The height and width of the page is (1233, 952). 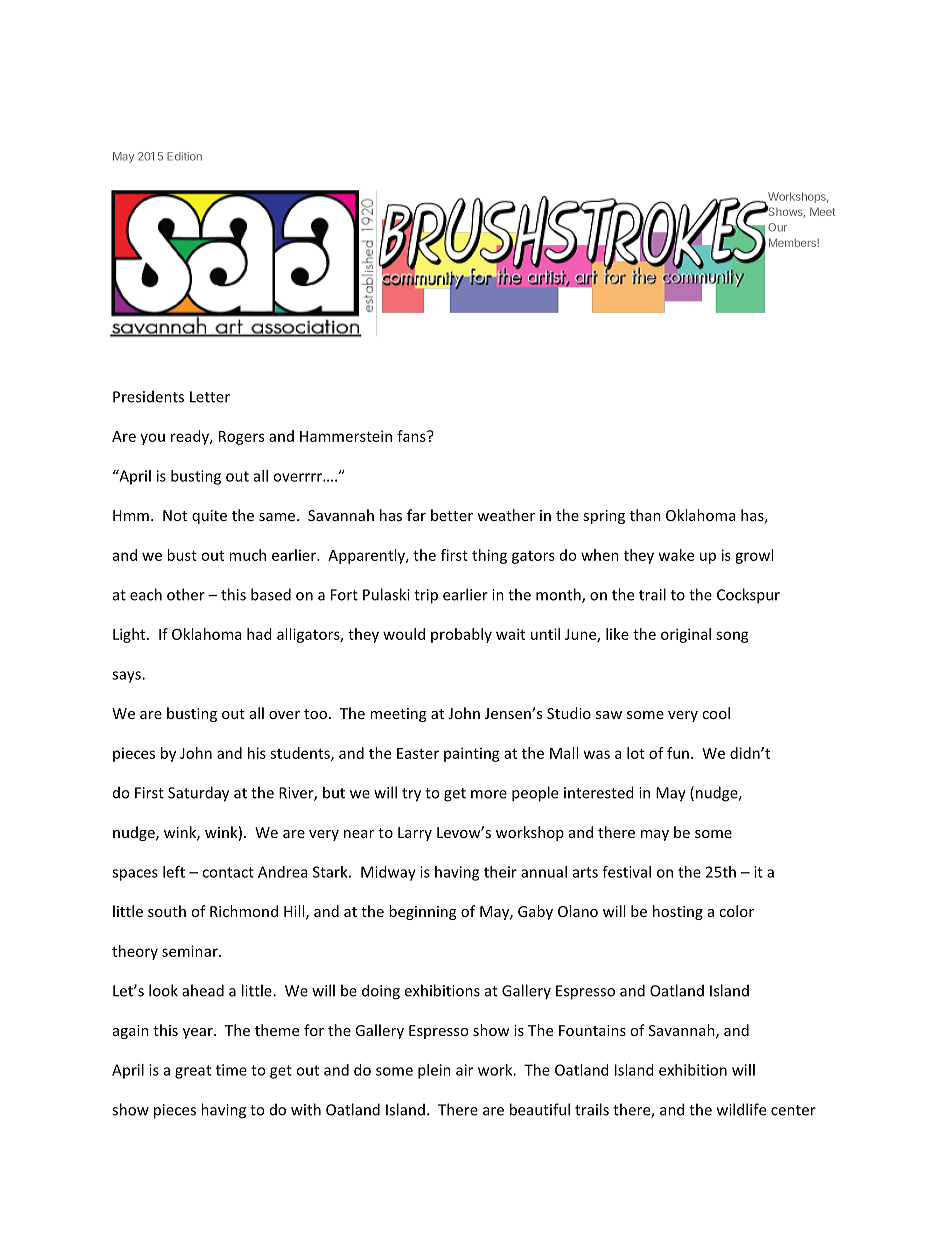 I want to click on song, so click(x=732, y=637).
